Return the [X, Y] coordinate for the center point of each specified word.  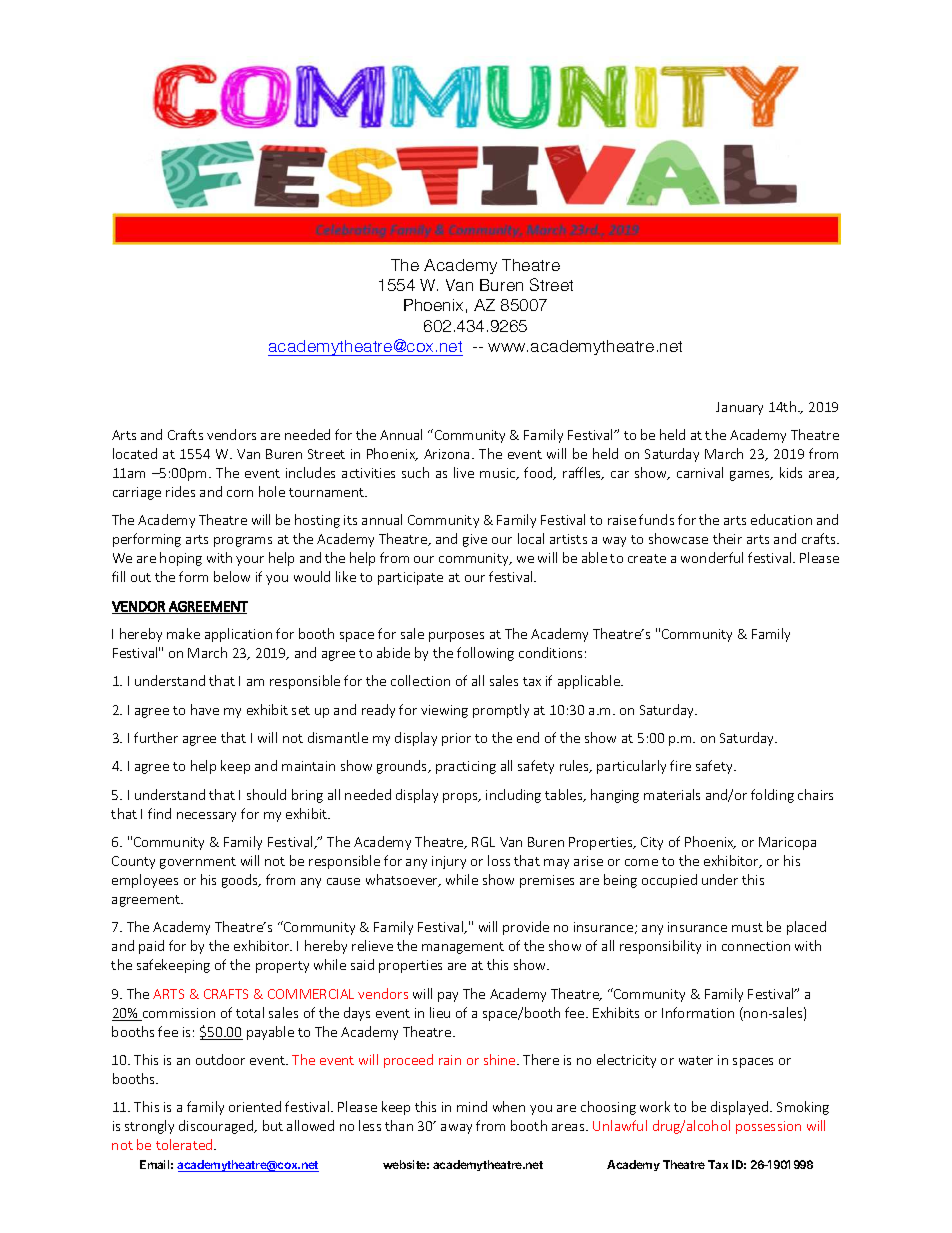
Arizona [446, 454]
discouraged [217, 1127]
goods [241, 881]
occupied [669, 881]
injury [449, 862]
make [183, 633]
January [739, 408]
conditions [550, 652]
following [485, 654]
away [456, 1129]
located [135, 453]
